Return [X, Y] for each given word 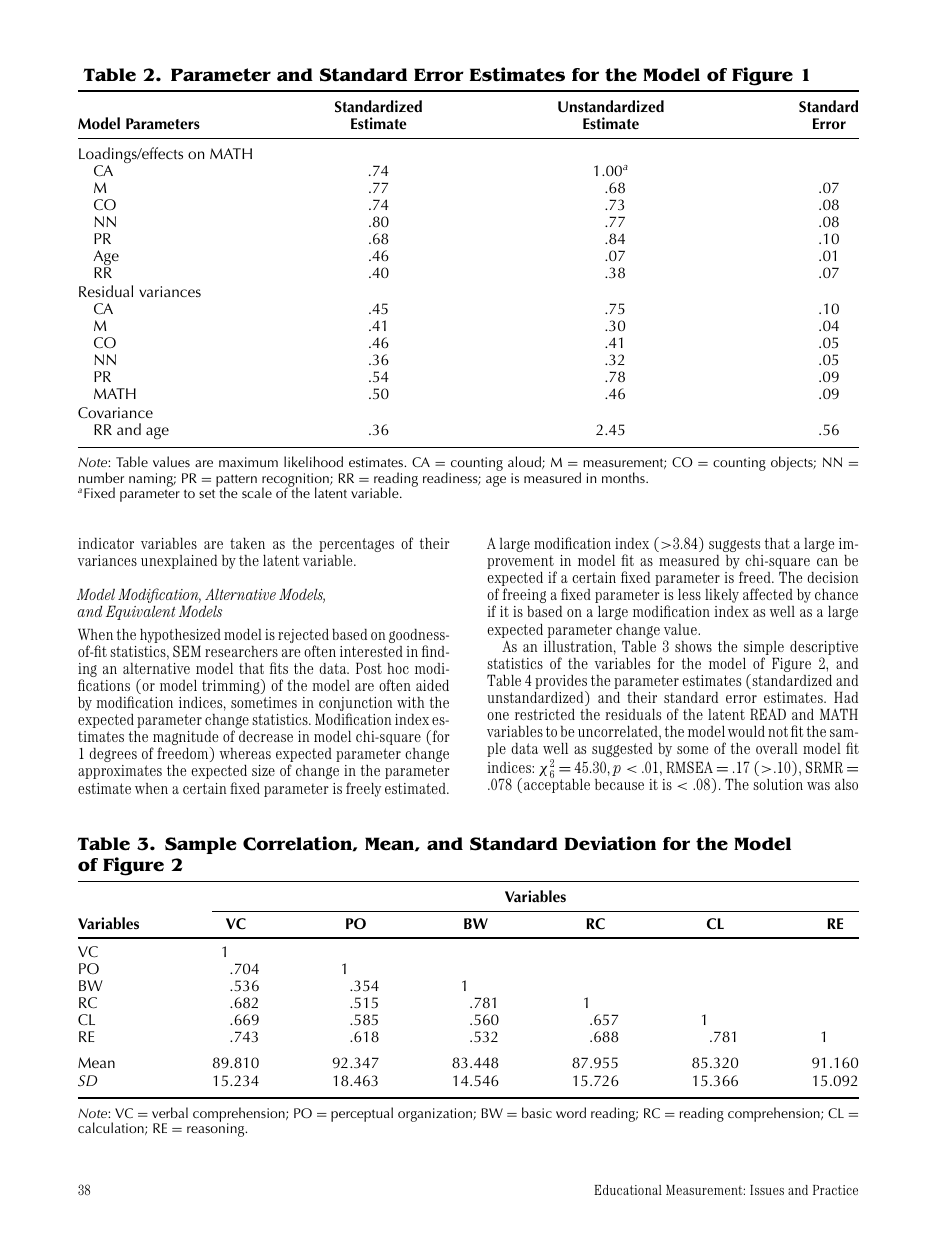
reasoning [217, 1130]
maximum [248, 462]
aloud [525, 462]
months [624, 477]
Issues [767, 1190]
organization [436, 1115]
